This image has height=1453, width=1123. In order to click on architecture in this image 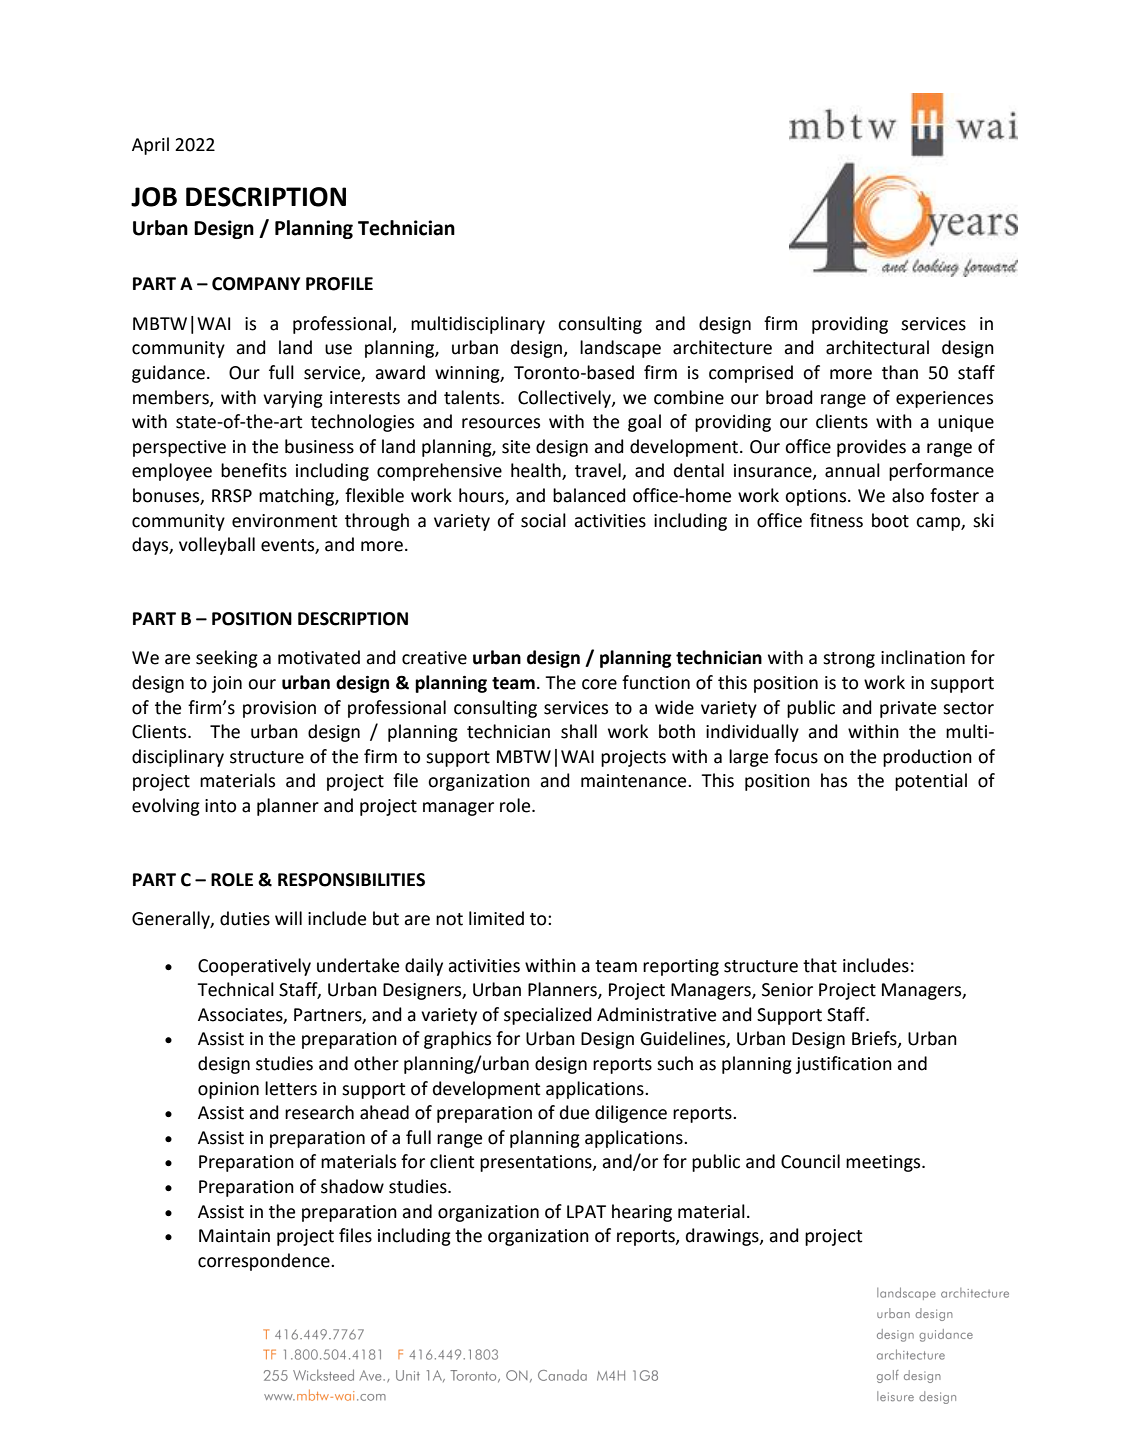, I will do `click(722, 347)`.
